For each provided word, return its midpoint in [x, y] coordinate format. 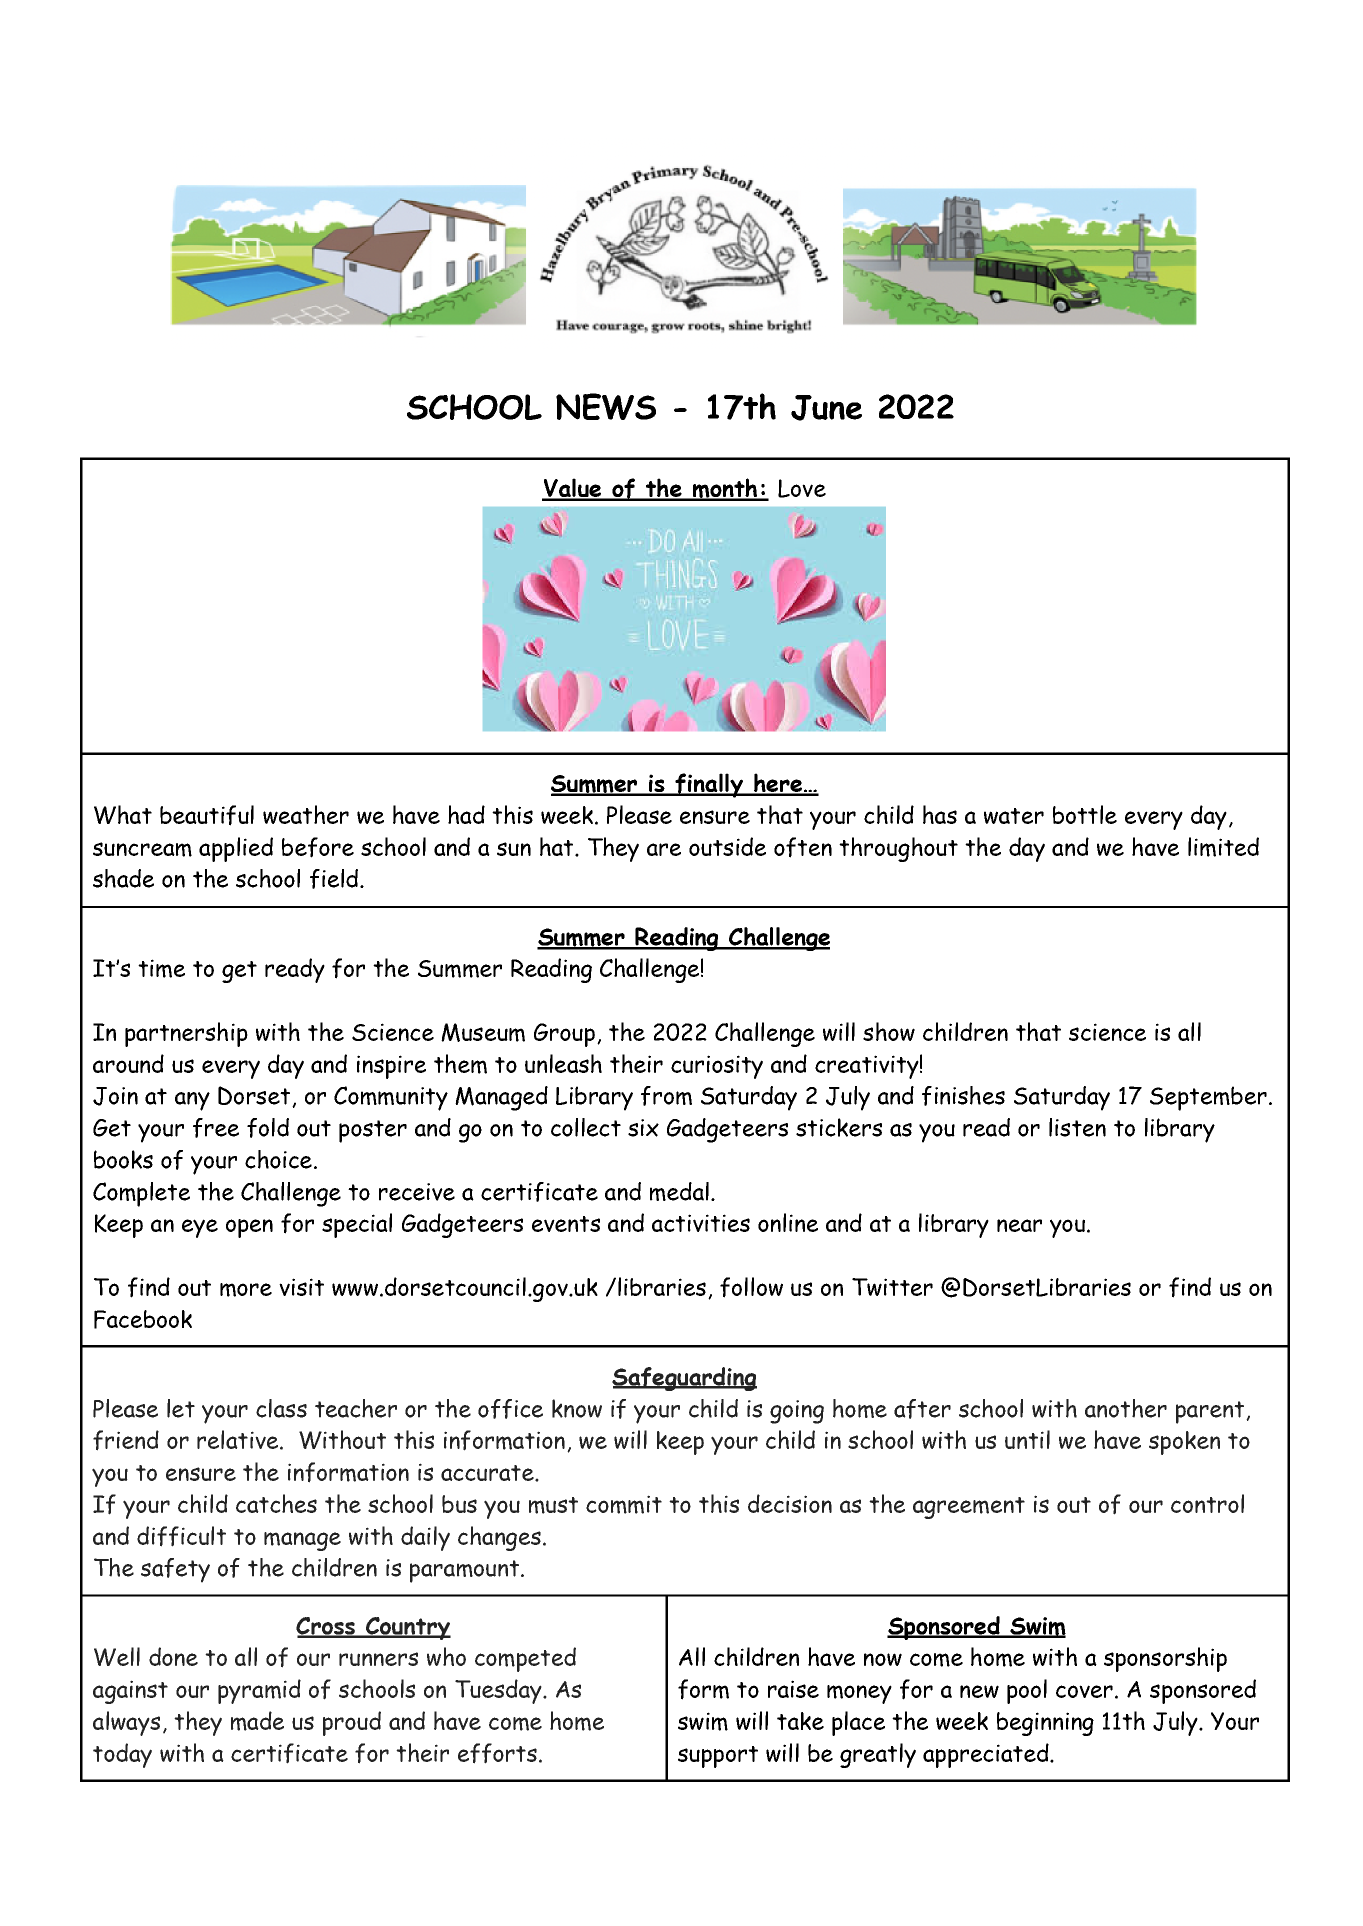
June [826, 408]
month [725, 489]
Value [573, 489]
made [257, 1721]
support [718, 1757]
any [192, 1101]
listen [1077, 1127]
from [666, 1096]
